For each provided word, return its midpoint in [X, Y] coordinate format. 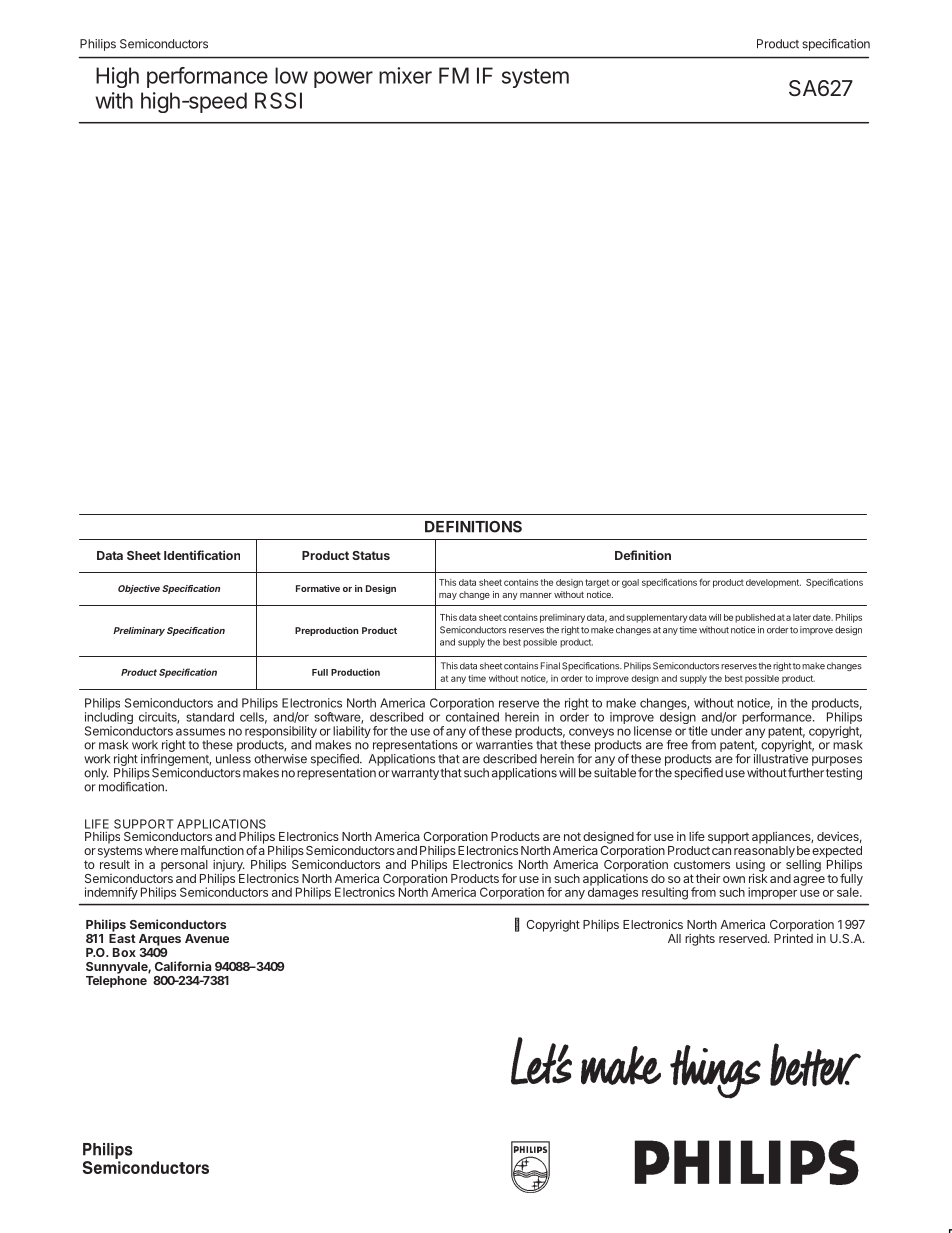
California [183, 966]
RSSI [278, 100]
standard [210, 717]
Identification [202, 555]
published [755, 618]
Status [371, 555]
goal [630, 583]
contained [472, 717]
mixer [405, 75]
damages [613, 892]
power [343, 79]
